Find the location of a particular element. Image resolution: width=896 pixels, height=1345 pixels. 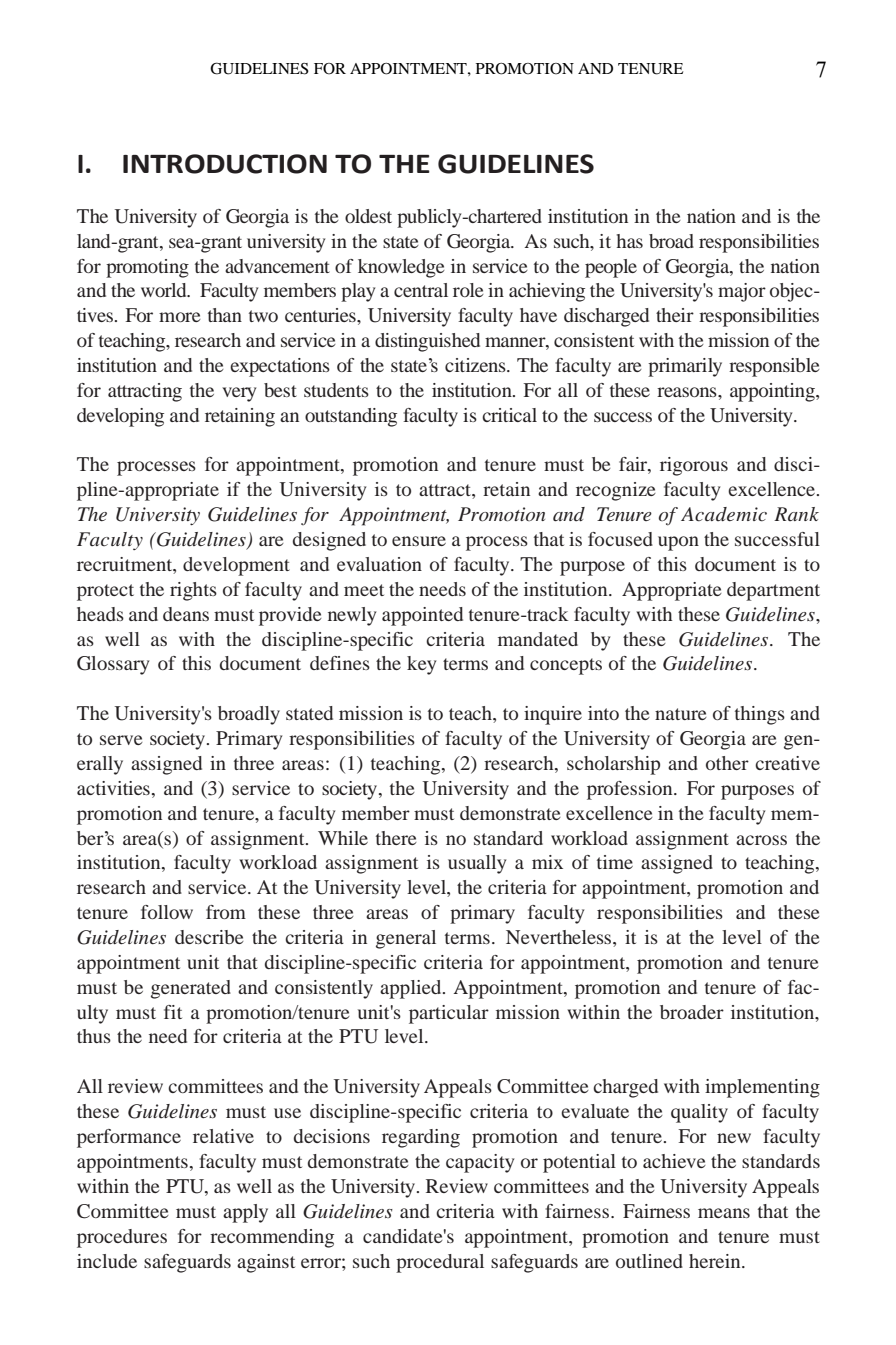

serve is located at coordinates (121, 740).
